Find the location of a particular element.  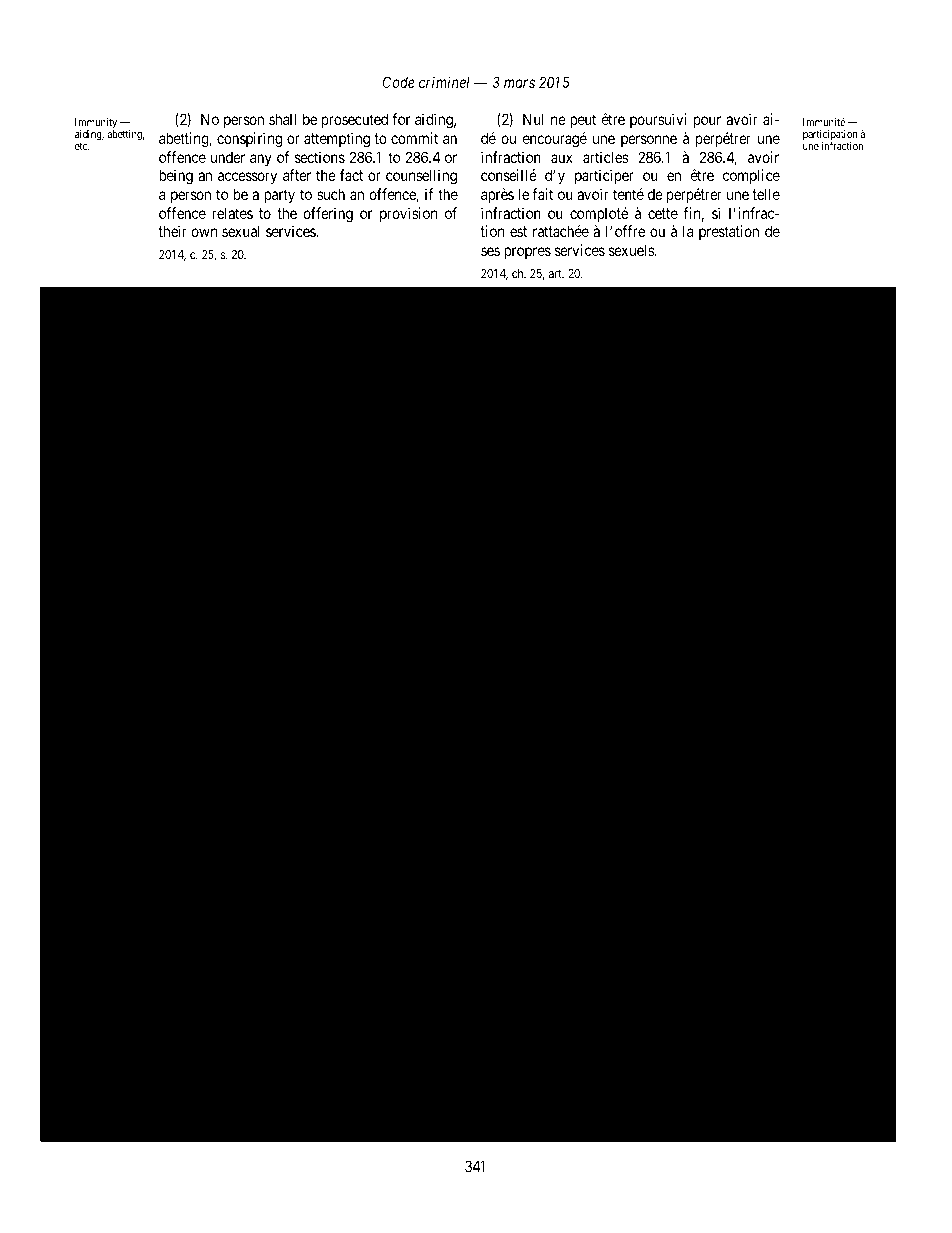

shall is located at coordinates (282, 119).
